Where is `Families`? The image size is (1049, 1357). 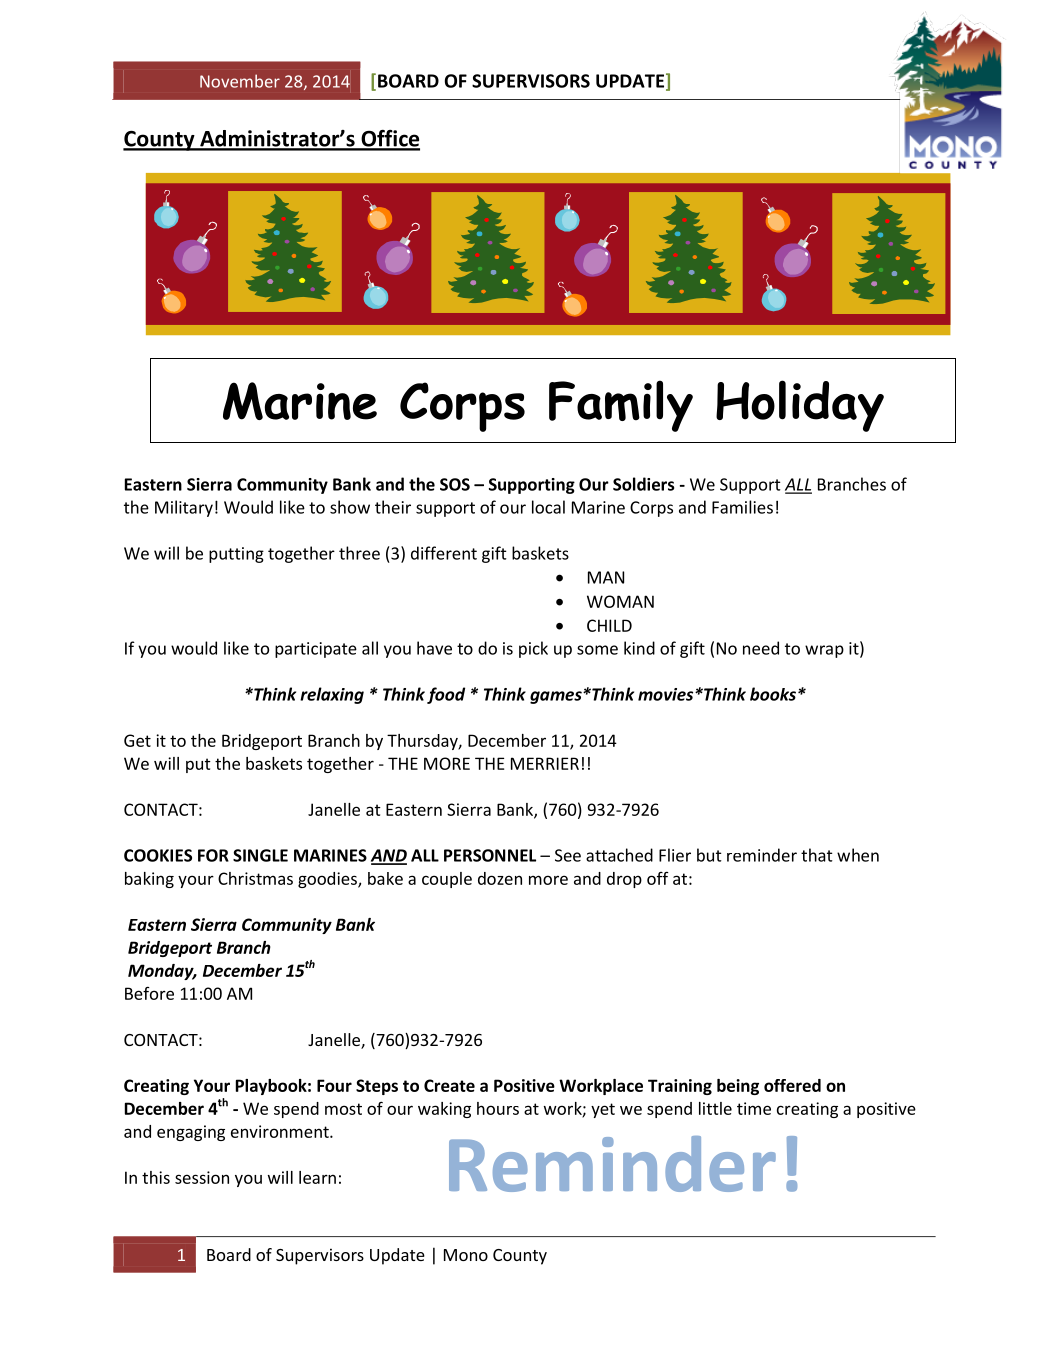
Families is located at coordinates (742, 507).
